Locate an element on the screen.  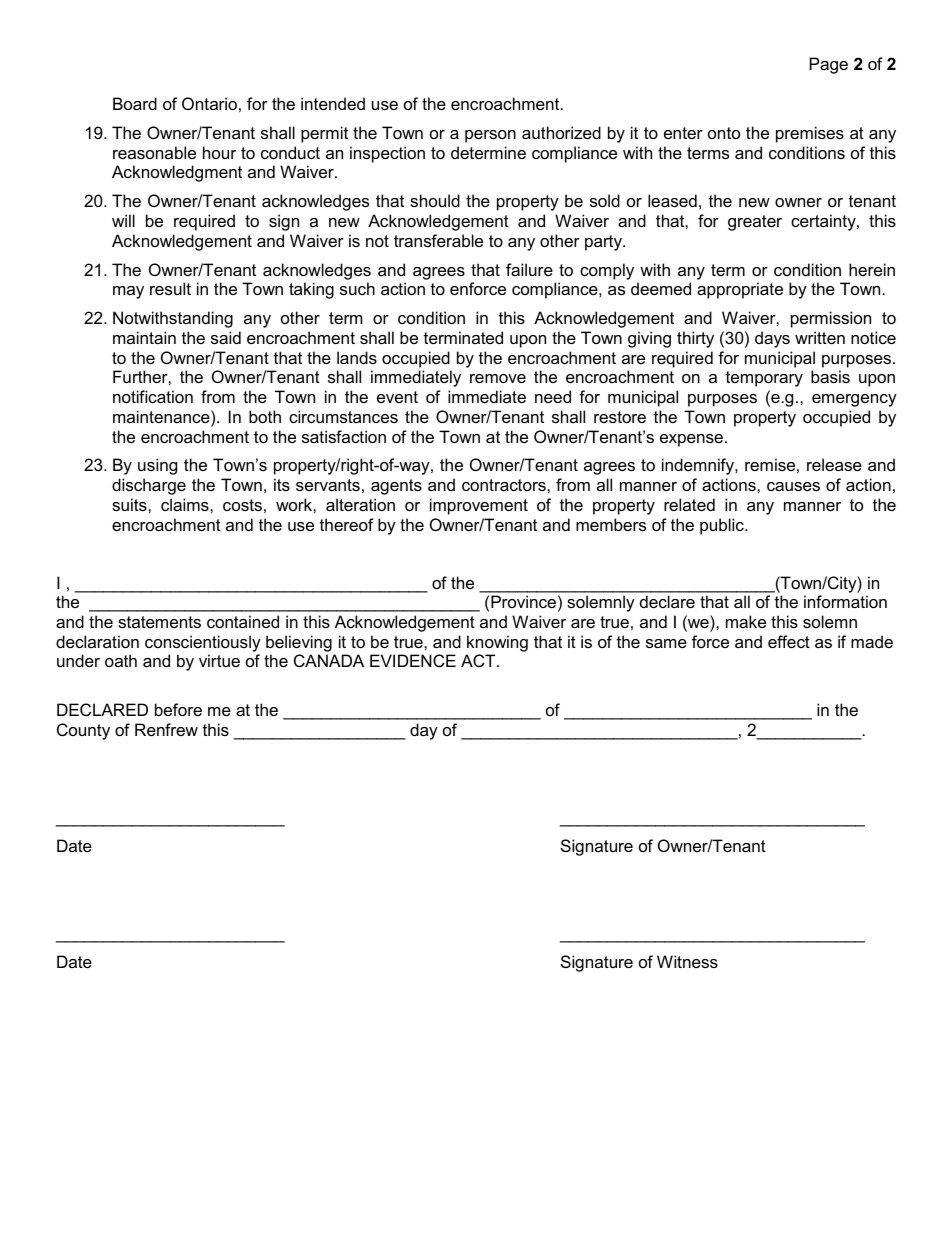
before is located at coordinates (178, 709).
